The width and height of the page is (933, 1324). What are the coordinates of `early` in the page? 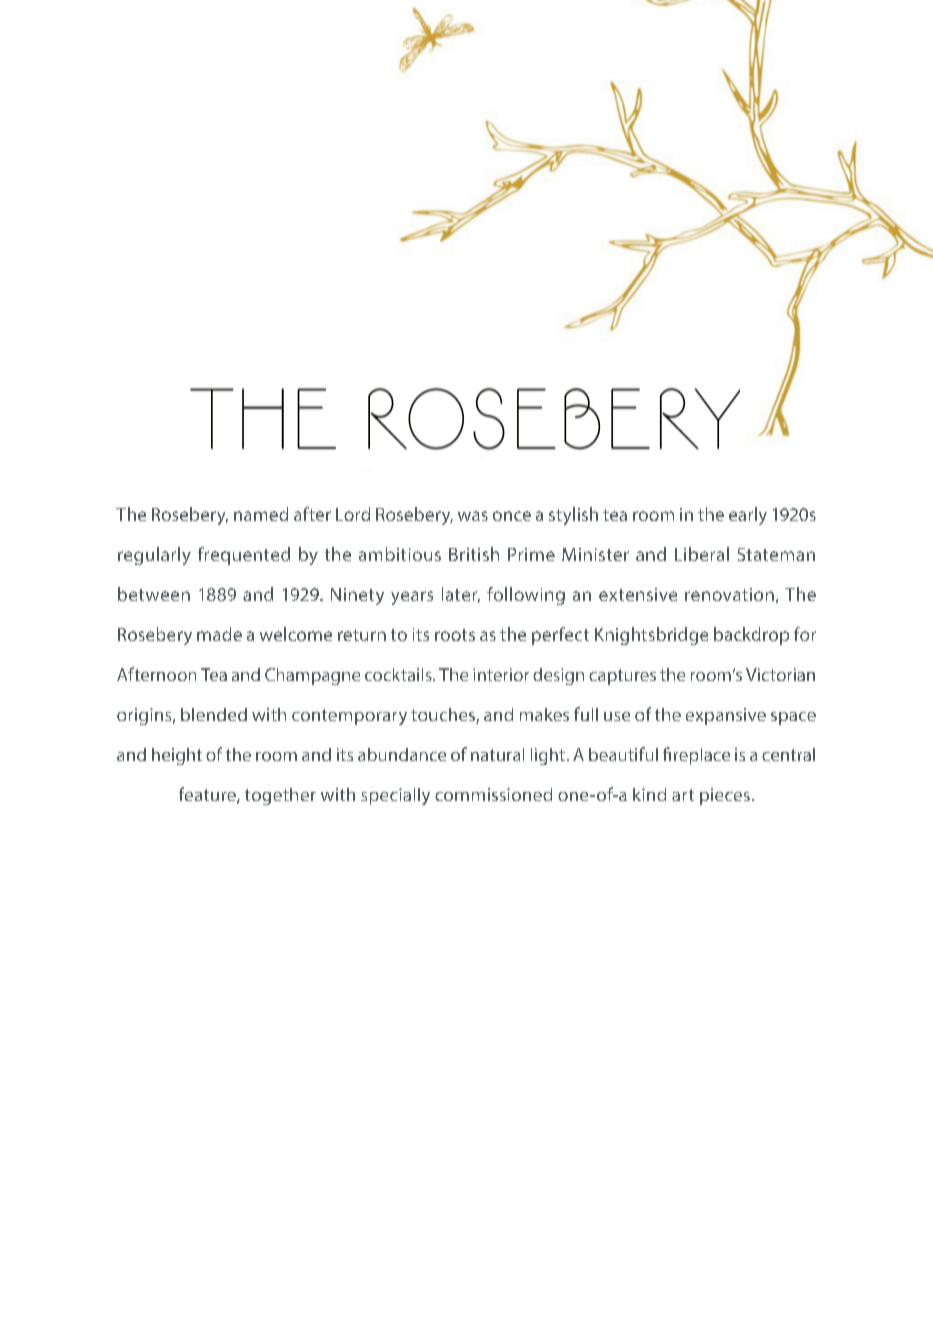 It's located at (748, 516).
